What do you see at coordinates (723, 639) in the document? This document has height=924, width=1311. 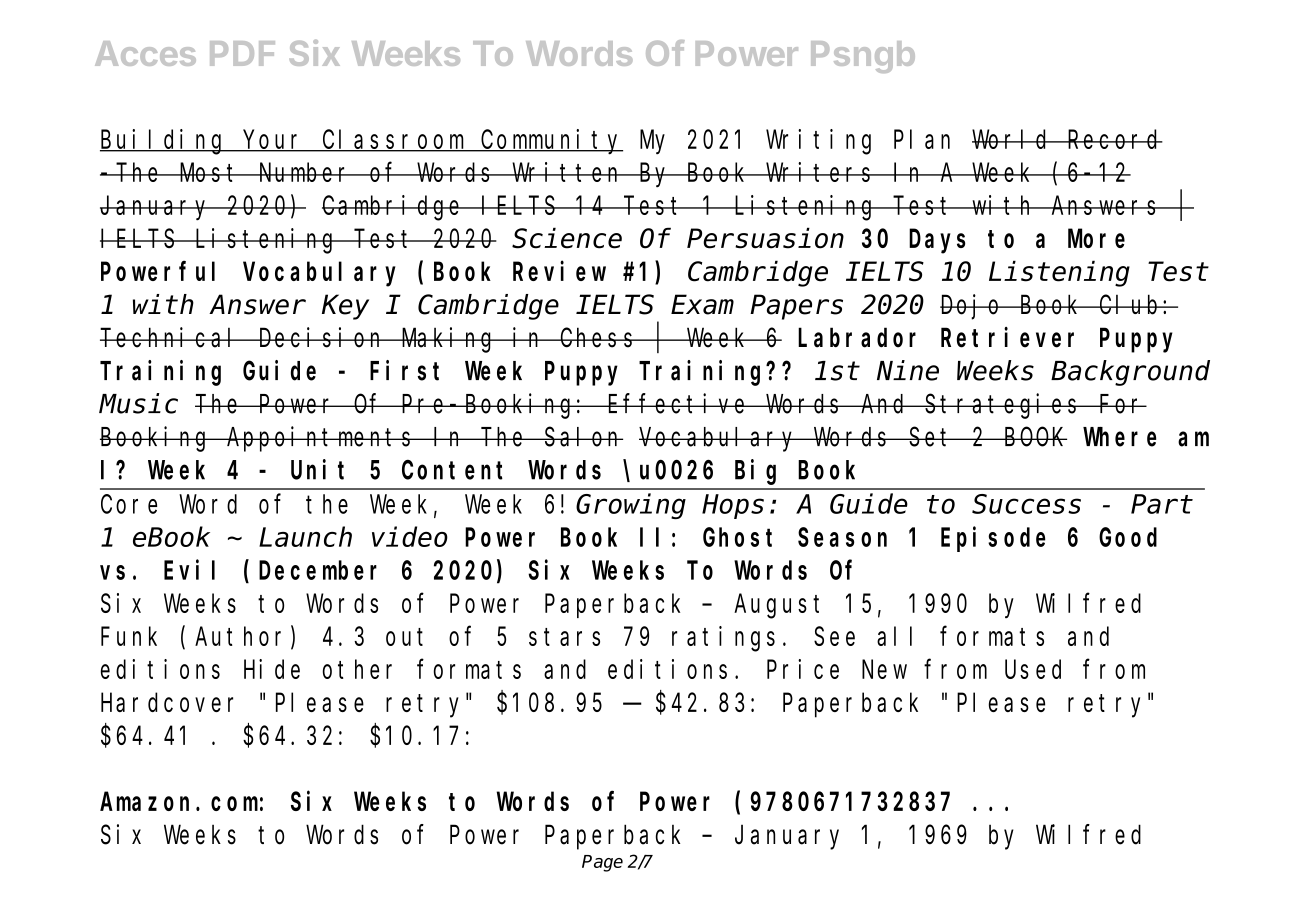 I see `ratings` at bounding box center [723, 639].
